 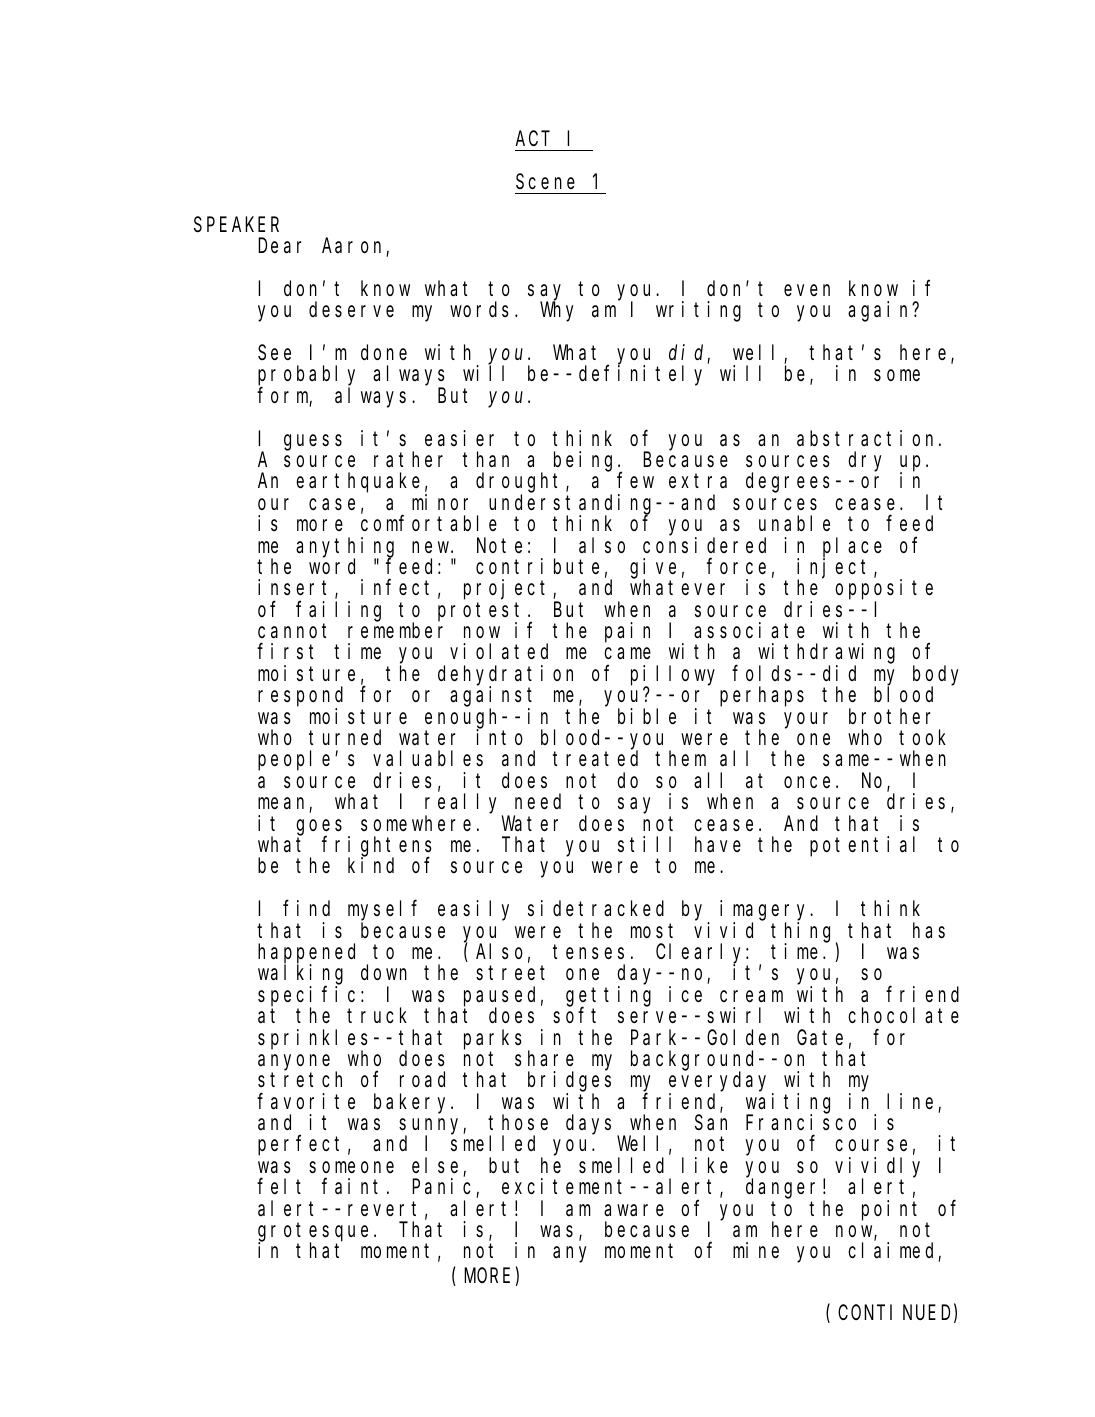 I want to click on chocolate, so click(x=903, y=1016).
